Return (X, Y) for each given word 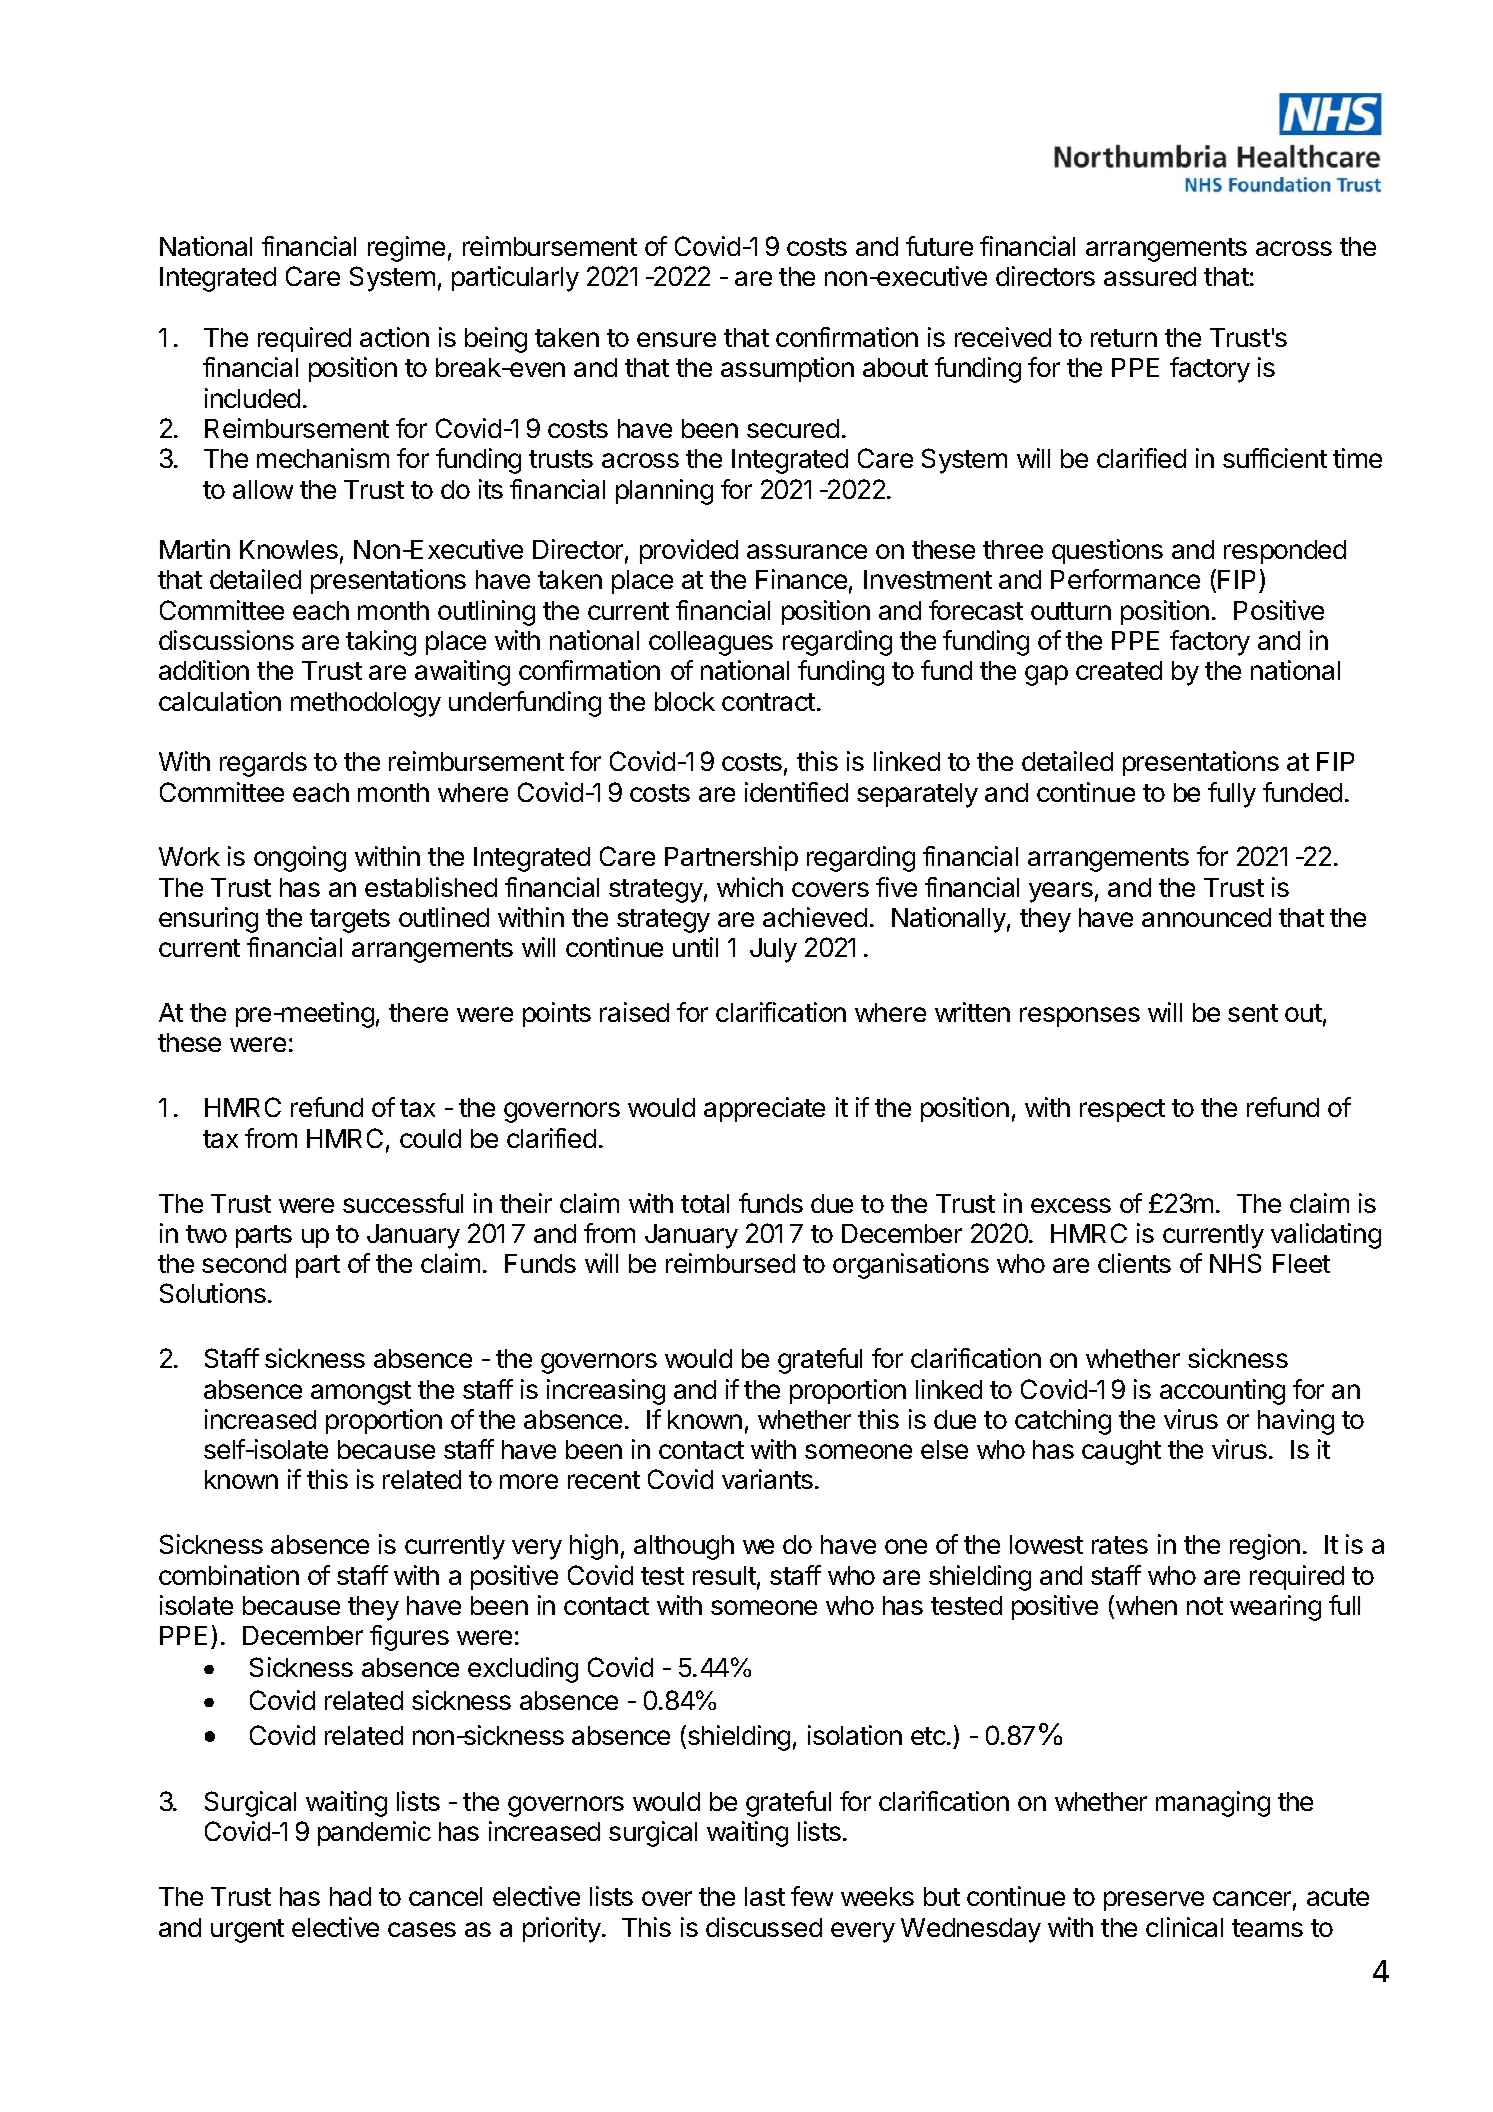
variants (767, 1479)
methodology (366, 704)
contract (768, 702)
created (1119, 670)
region (1265, 1547)
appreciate (764, 1109)
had (350, 1896)
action (394, 337)
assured (1150, 276)
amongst (361, 1393)
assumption (787, 369)
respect (1122, 1110)
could (430, 1138)
